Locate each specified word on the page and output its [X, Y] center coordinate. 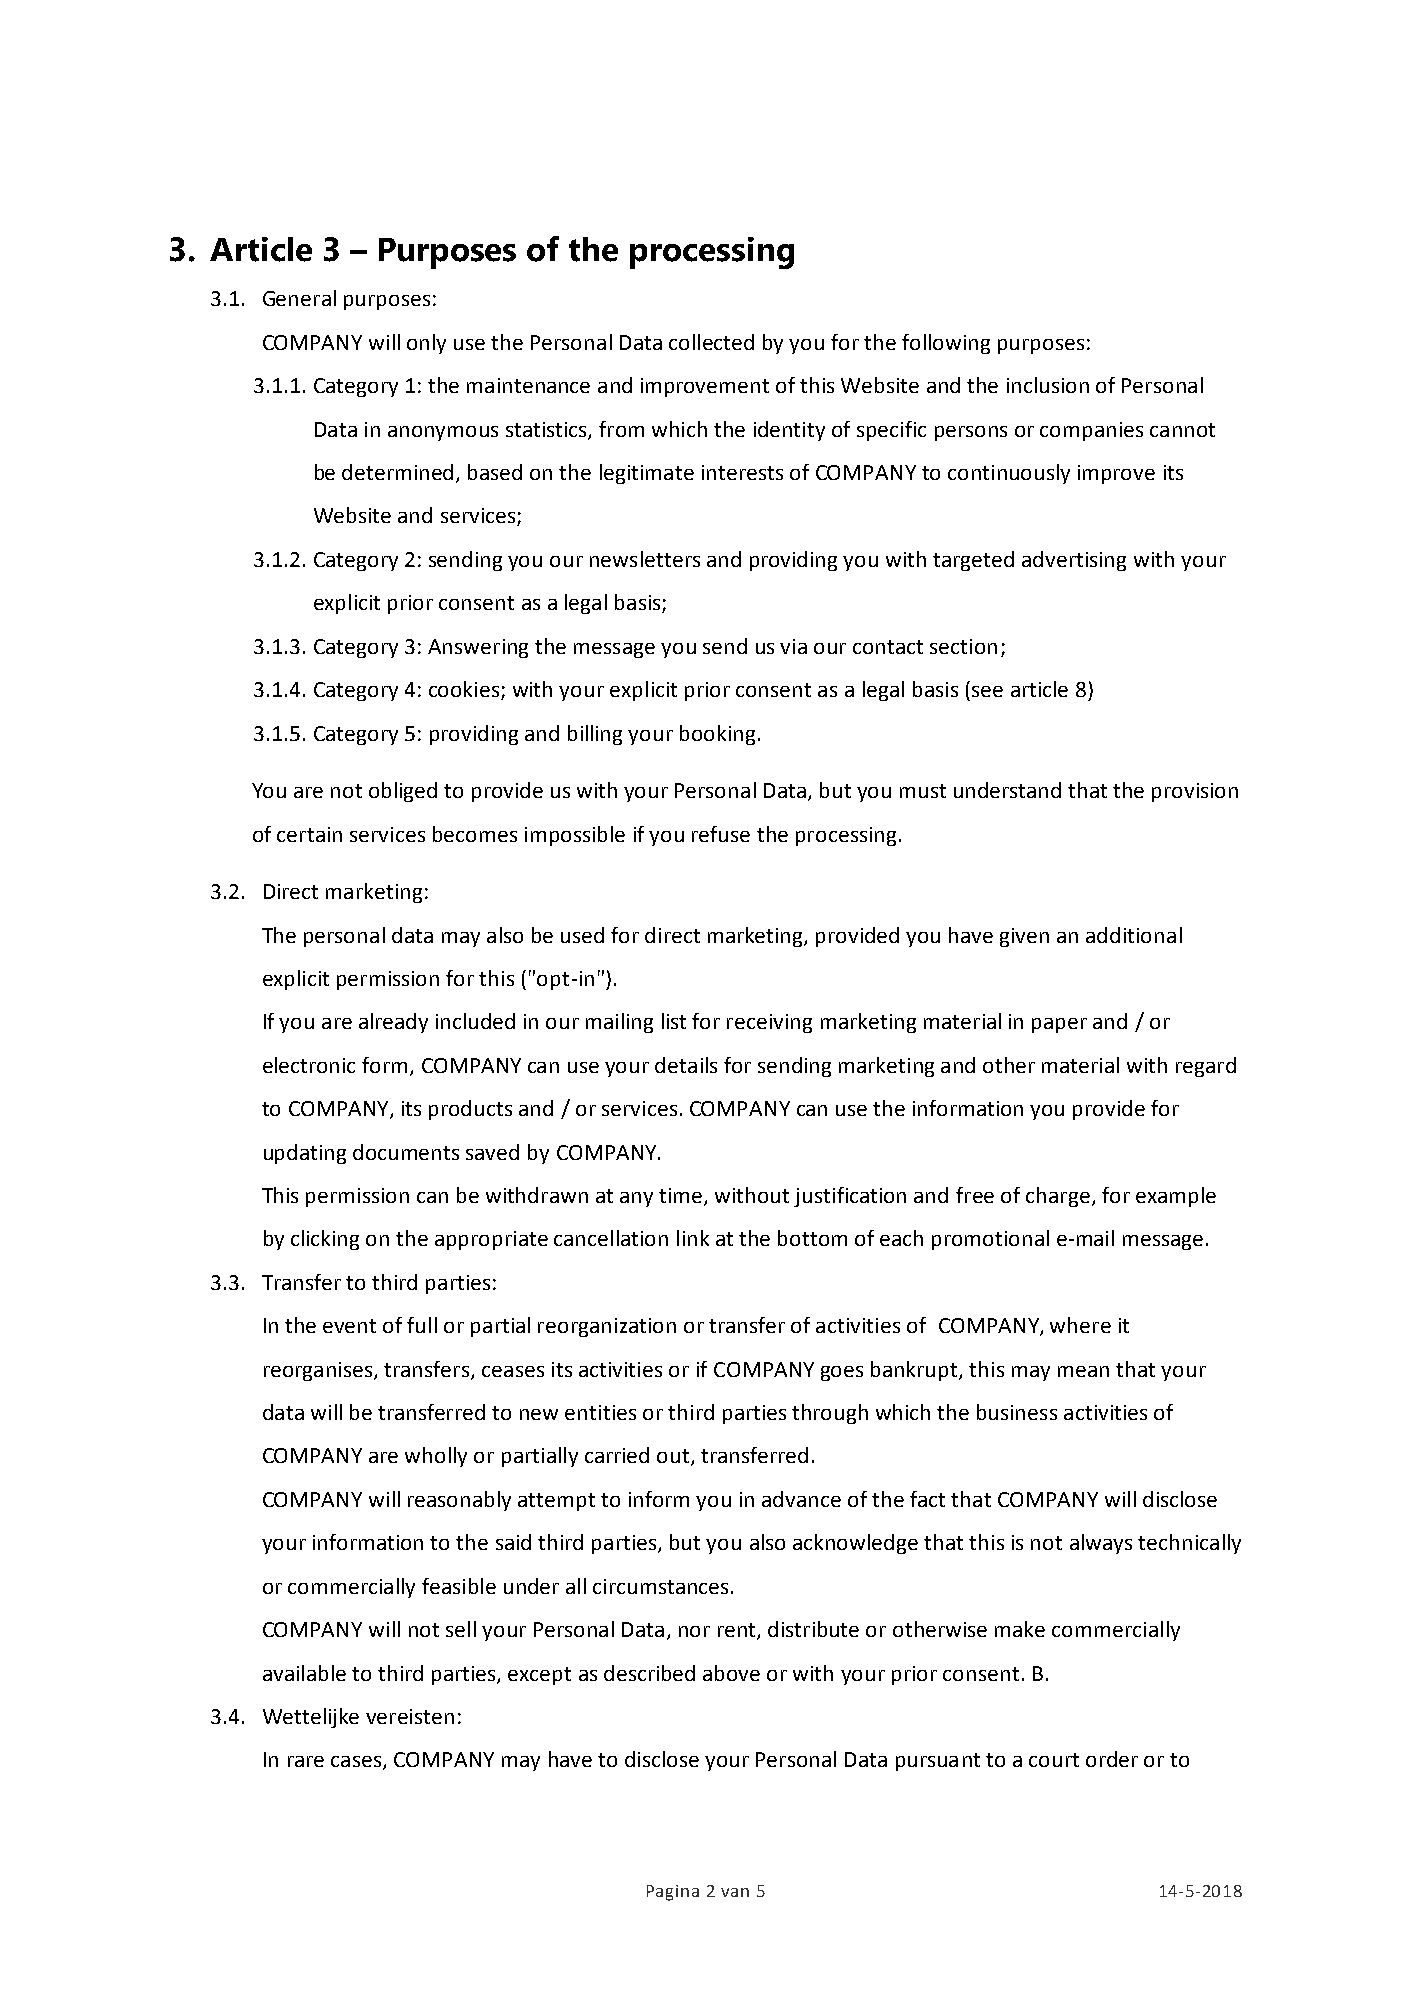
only [426, 344]
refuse [721, 834]
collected [711, 342]
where [1080, 1325]
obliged [403, 792]
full [422, 1325]
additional [1134, 935]
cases [357, 1763]
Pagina [673, 1893]
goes [842, 1373]
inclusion [1048, 385]
